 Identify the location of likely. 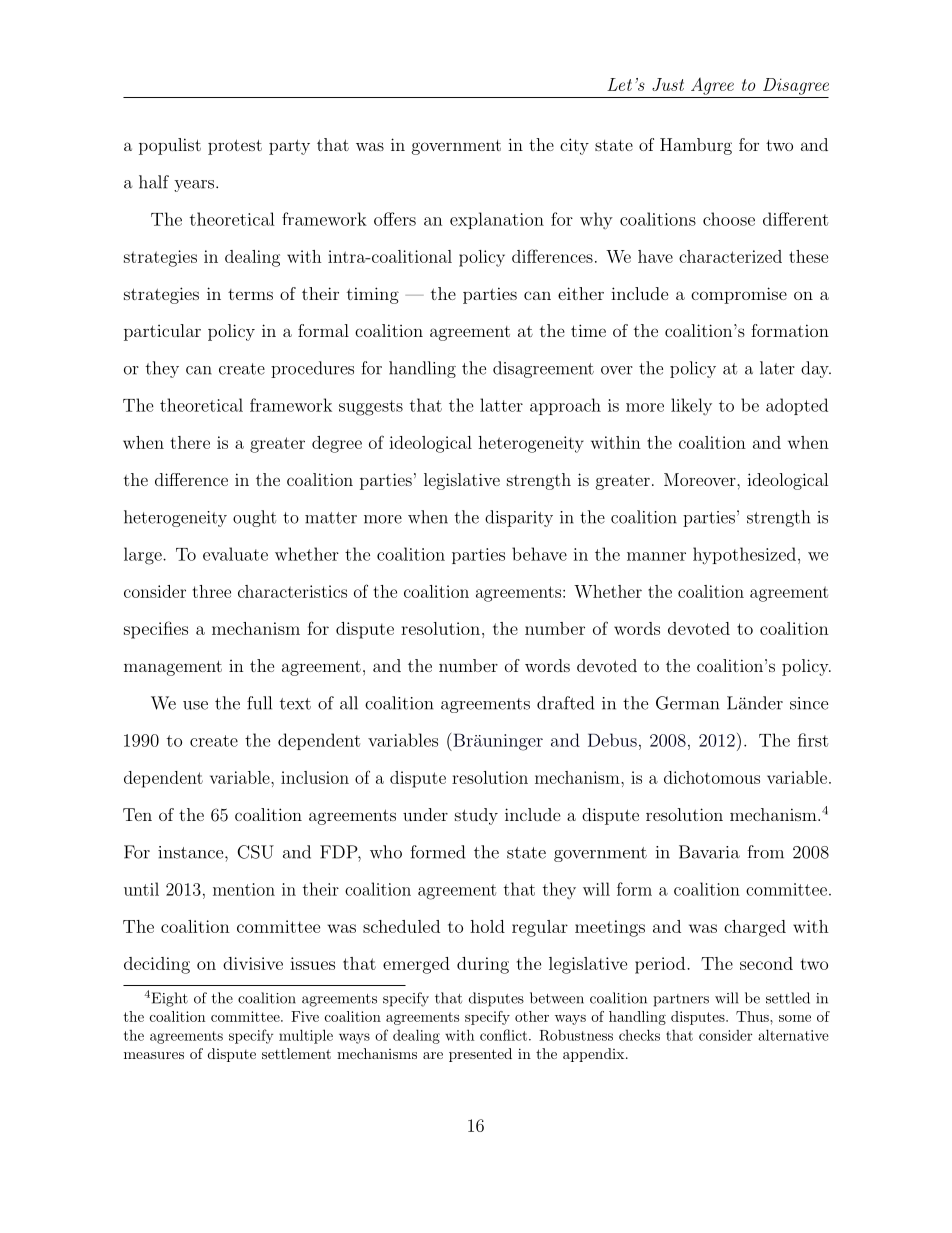
(691, 406).
